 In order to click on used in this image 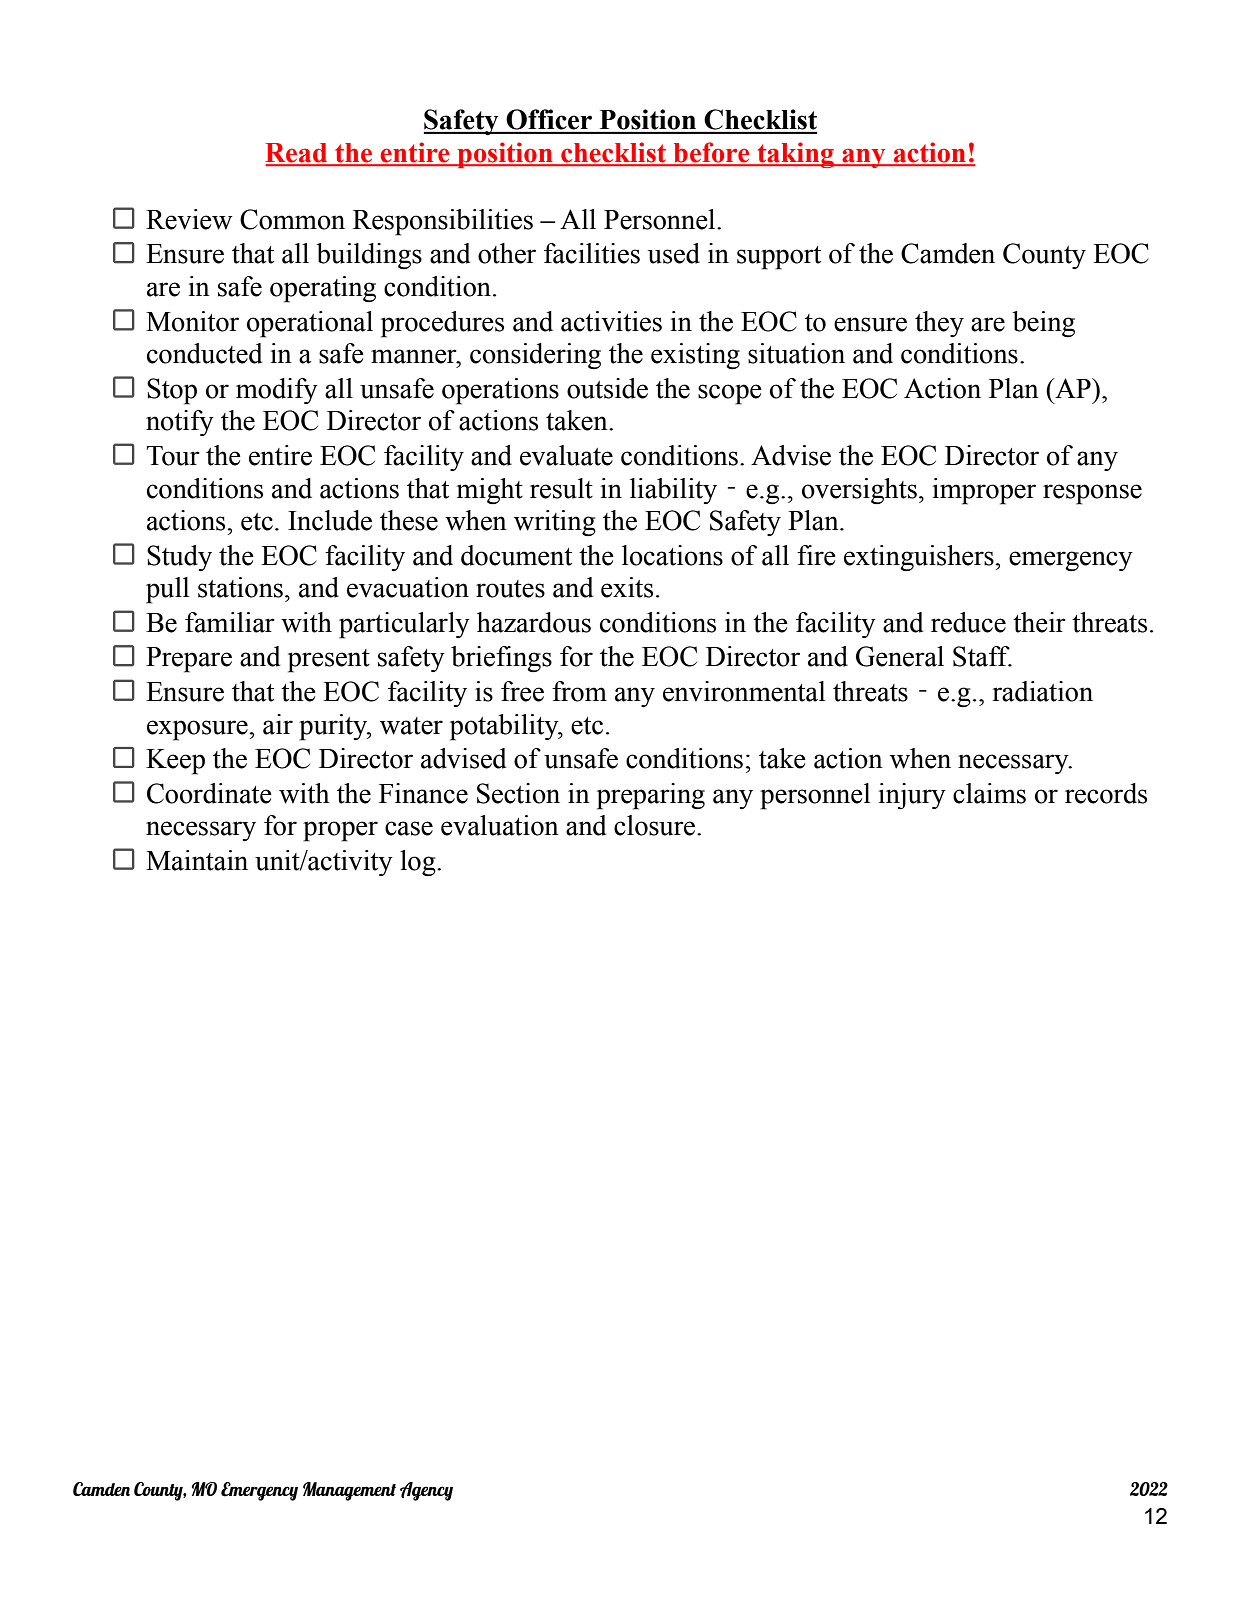, I will do `click(674, 253)`.
